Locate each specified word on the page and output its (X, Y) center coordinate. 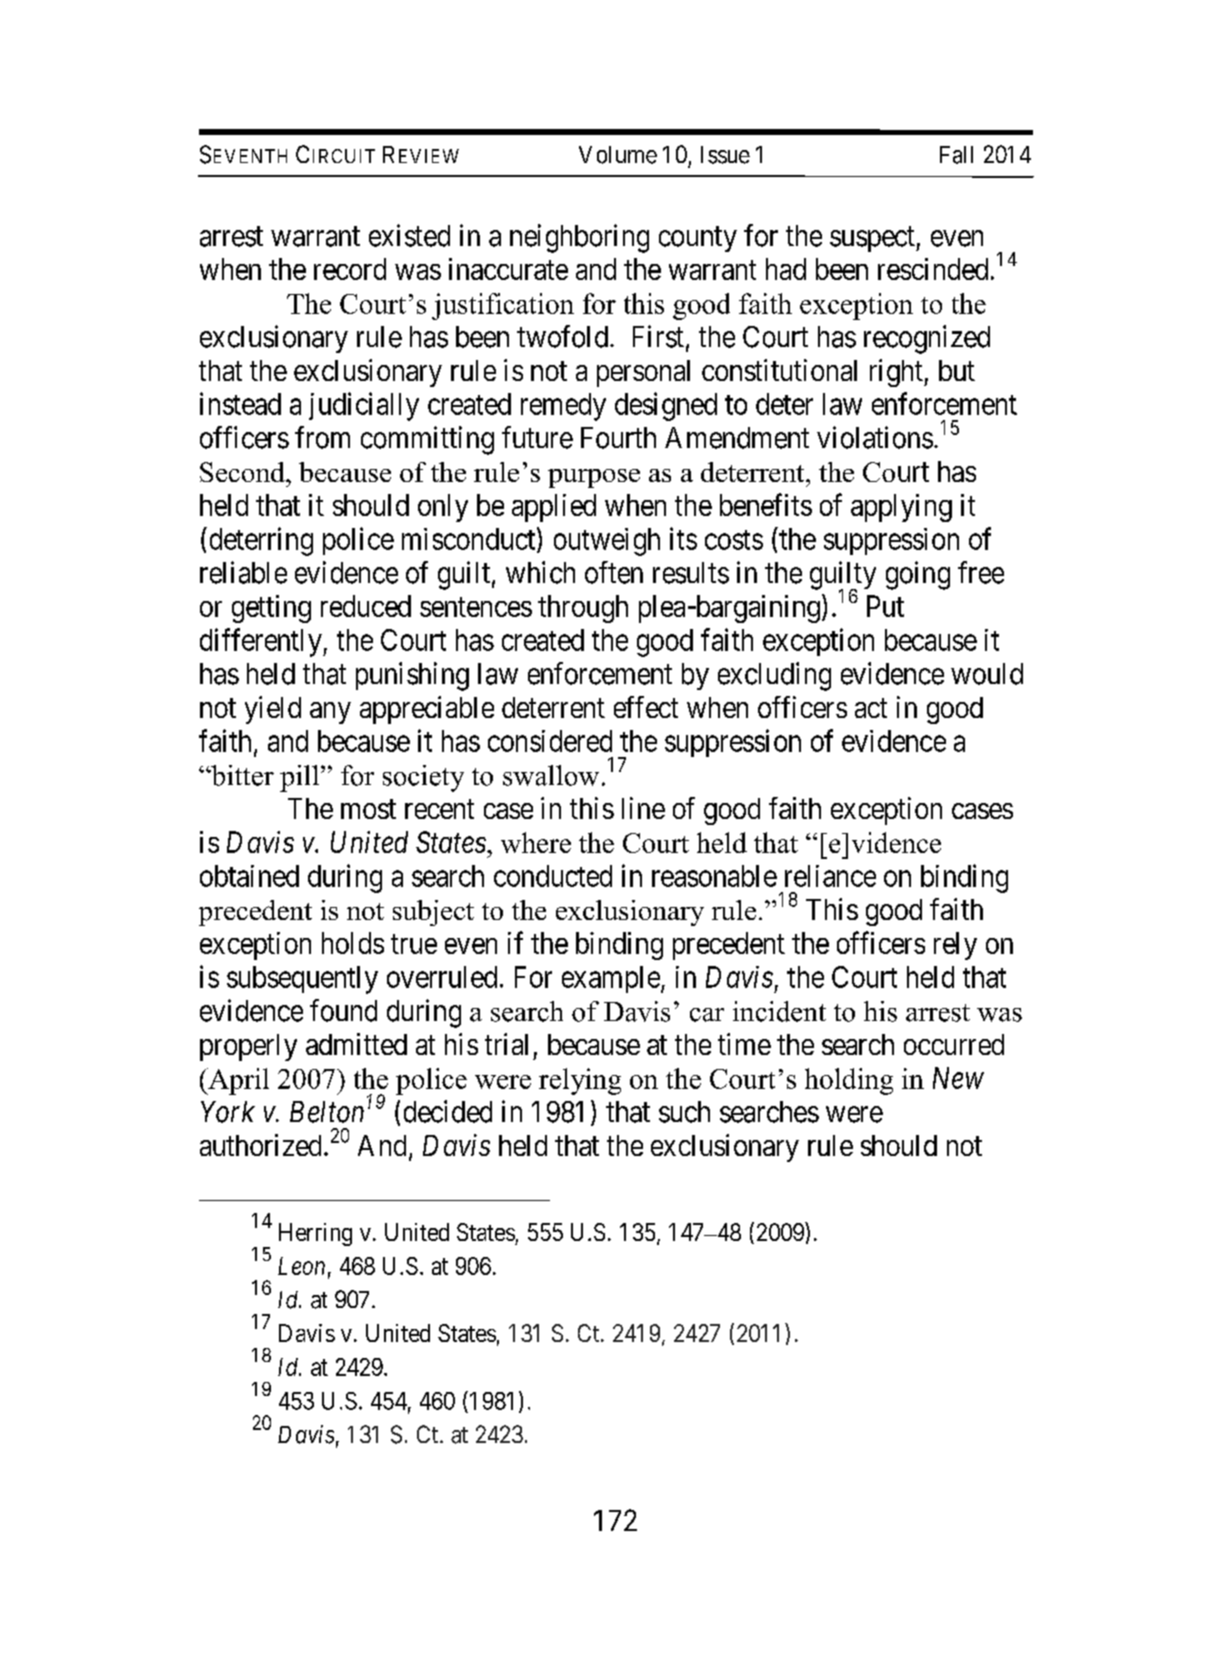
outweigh (607, 542)
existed (409, 235)
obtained (249, 876)
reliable (243, 572)
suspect (873, 239)
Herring (315, 1234)
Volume (618, 155)
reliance (830, 876)
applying (901, 508)
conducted (553, 876)
